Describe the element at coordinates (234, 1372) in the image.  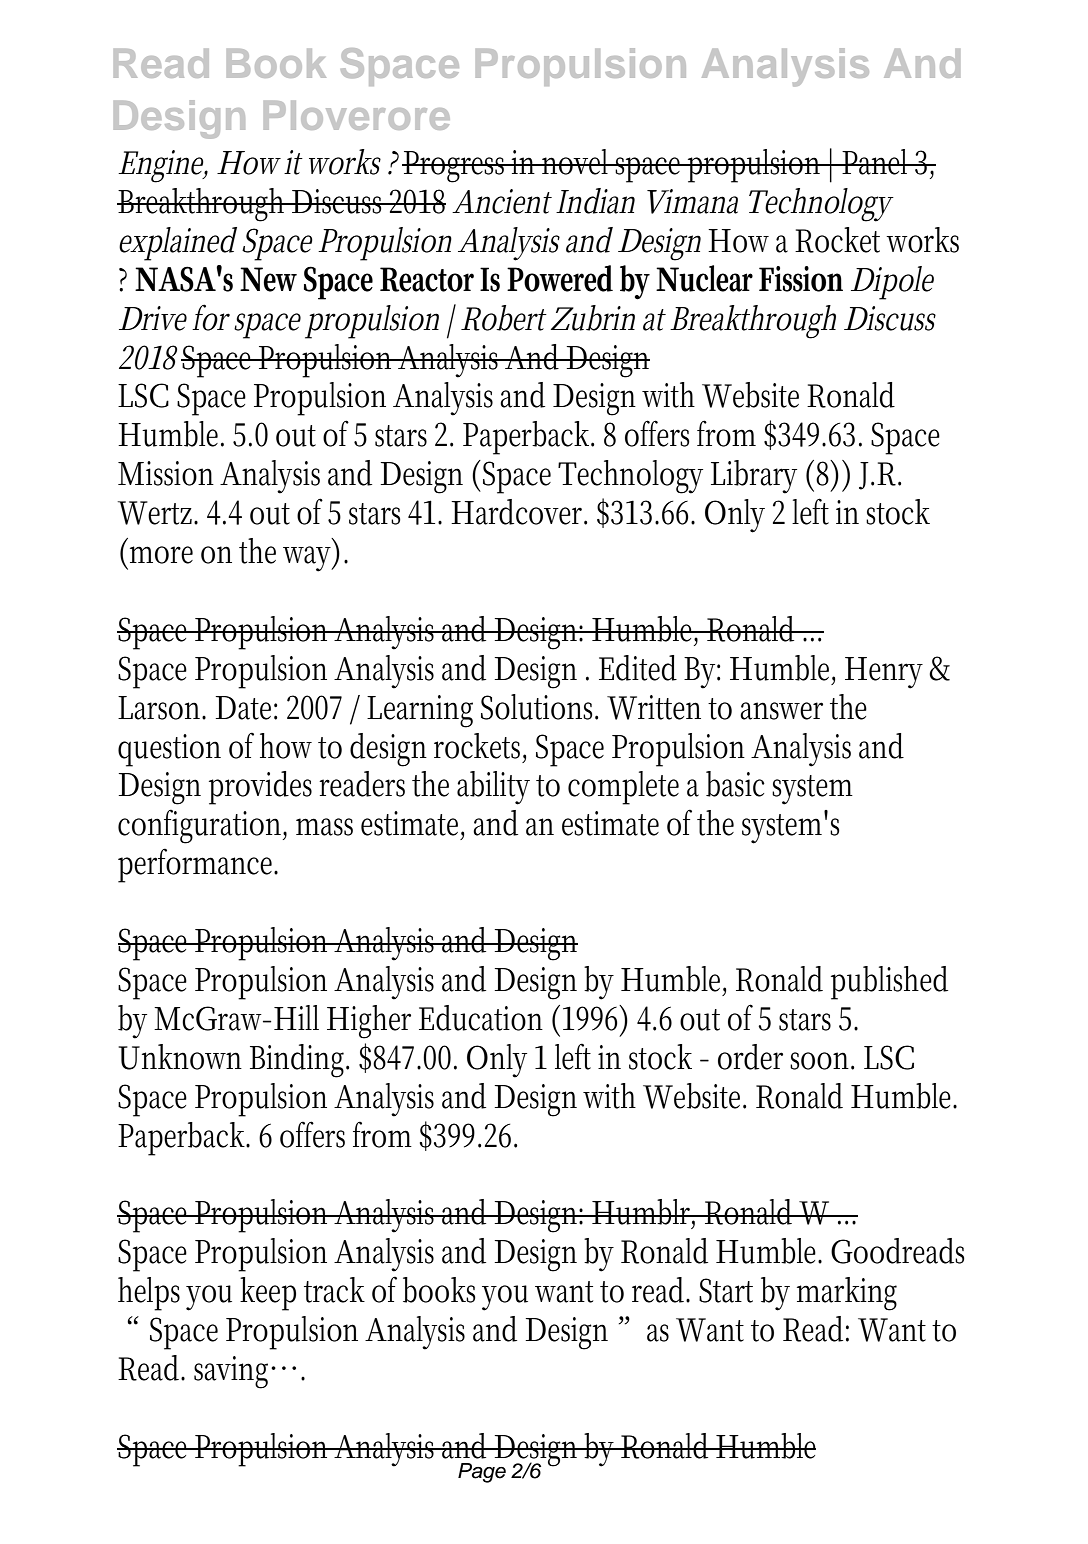
I see `saving` at that location.
